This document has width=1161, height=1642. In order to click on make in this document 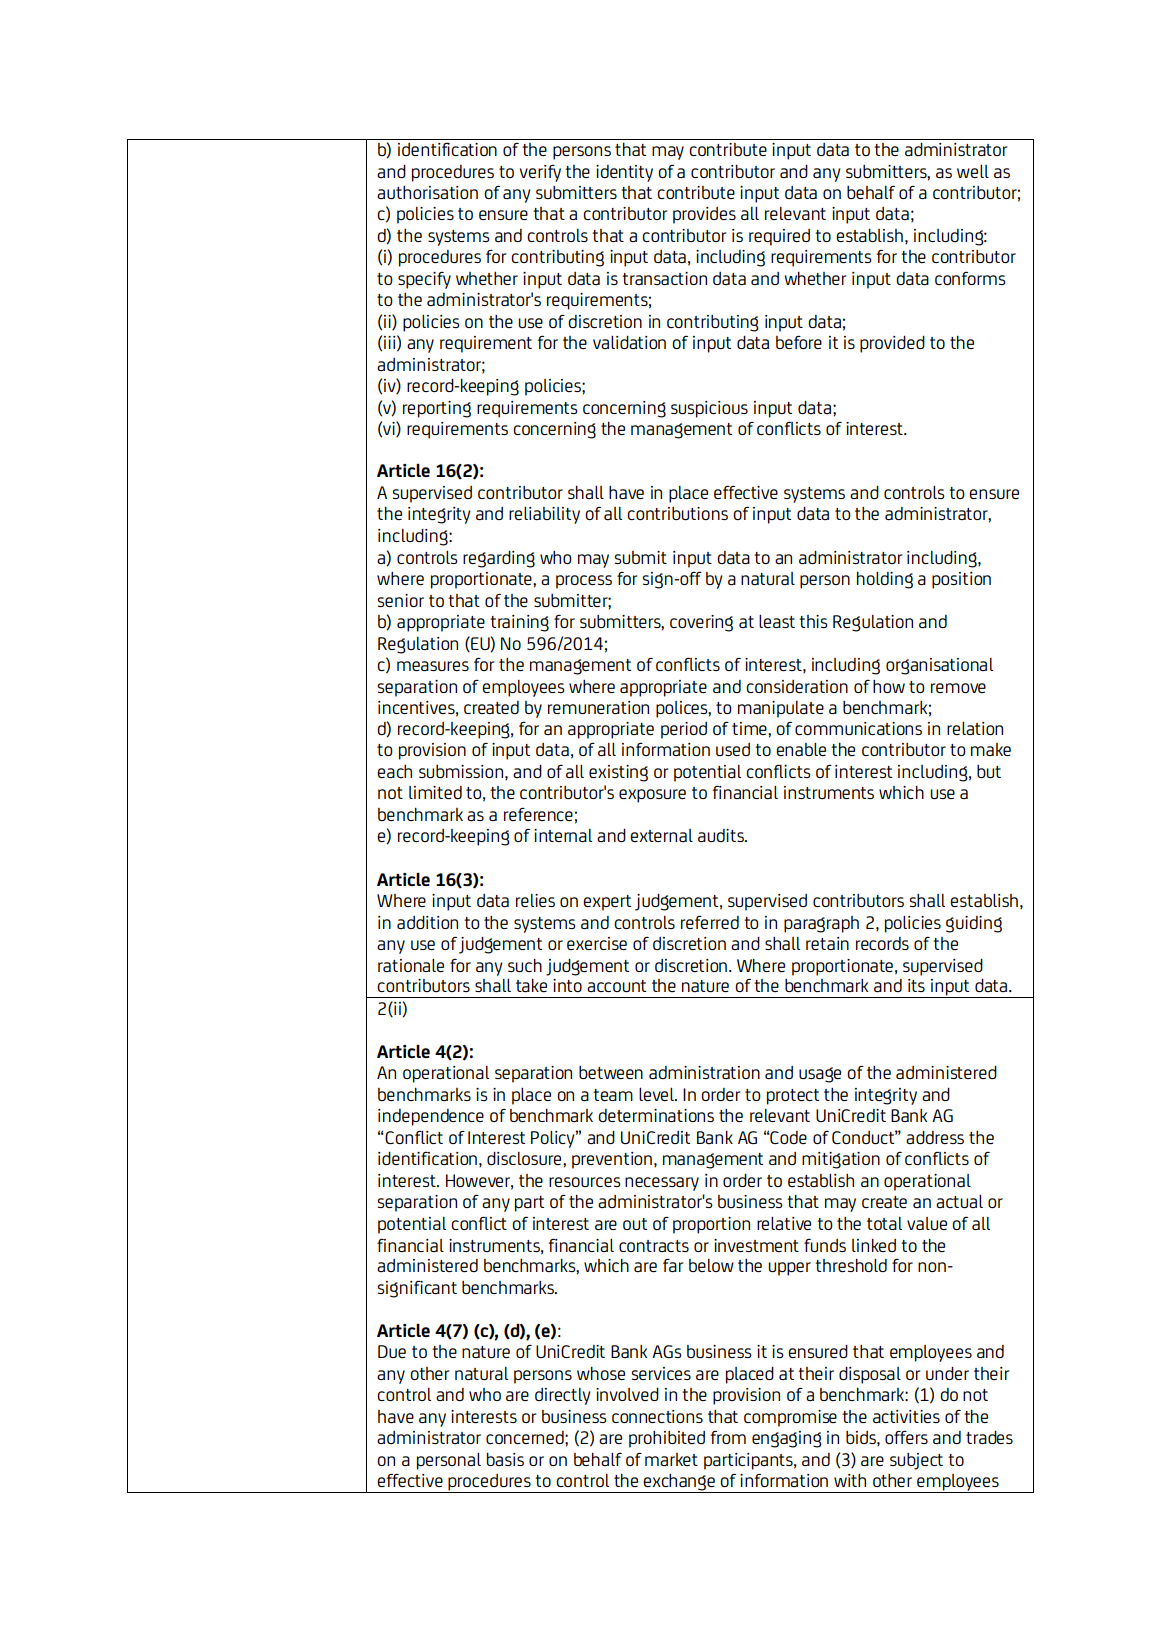, I will do `click(991, 749)`.
